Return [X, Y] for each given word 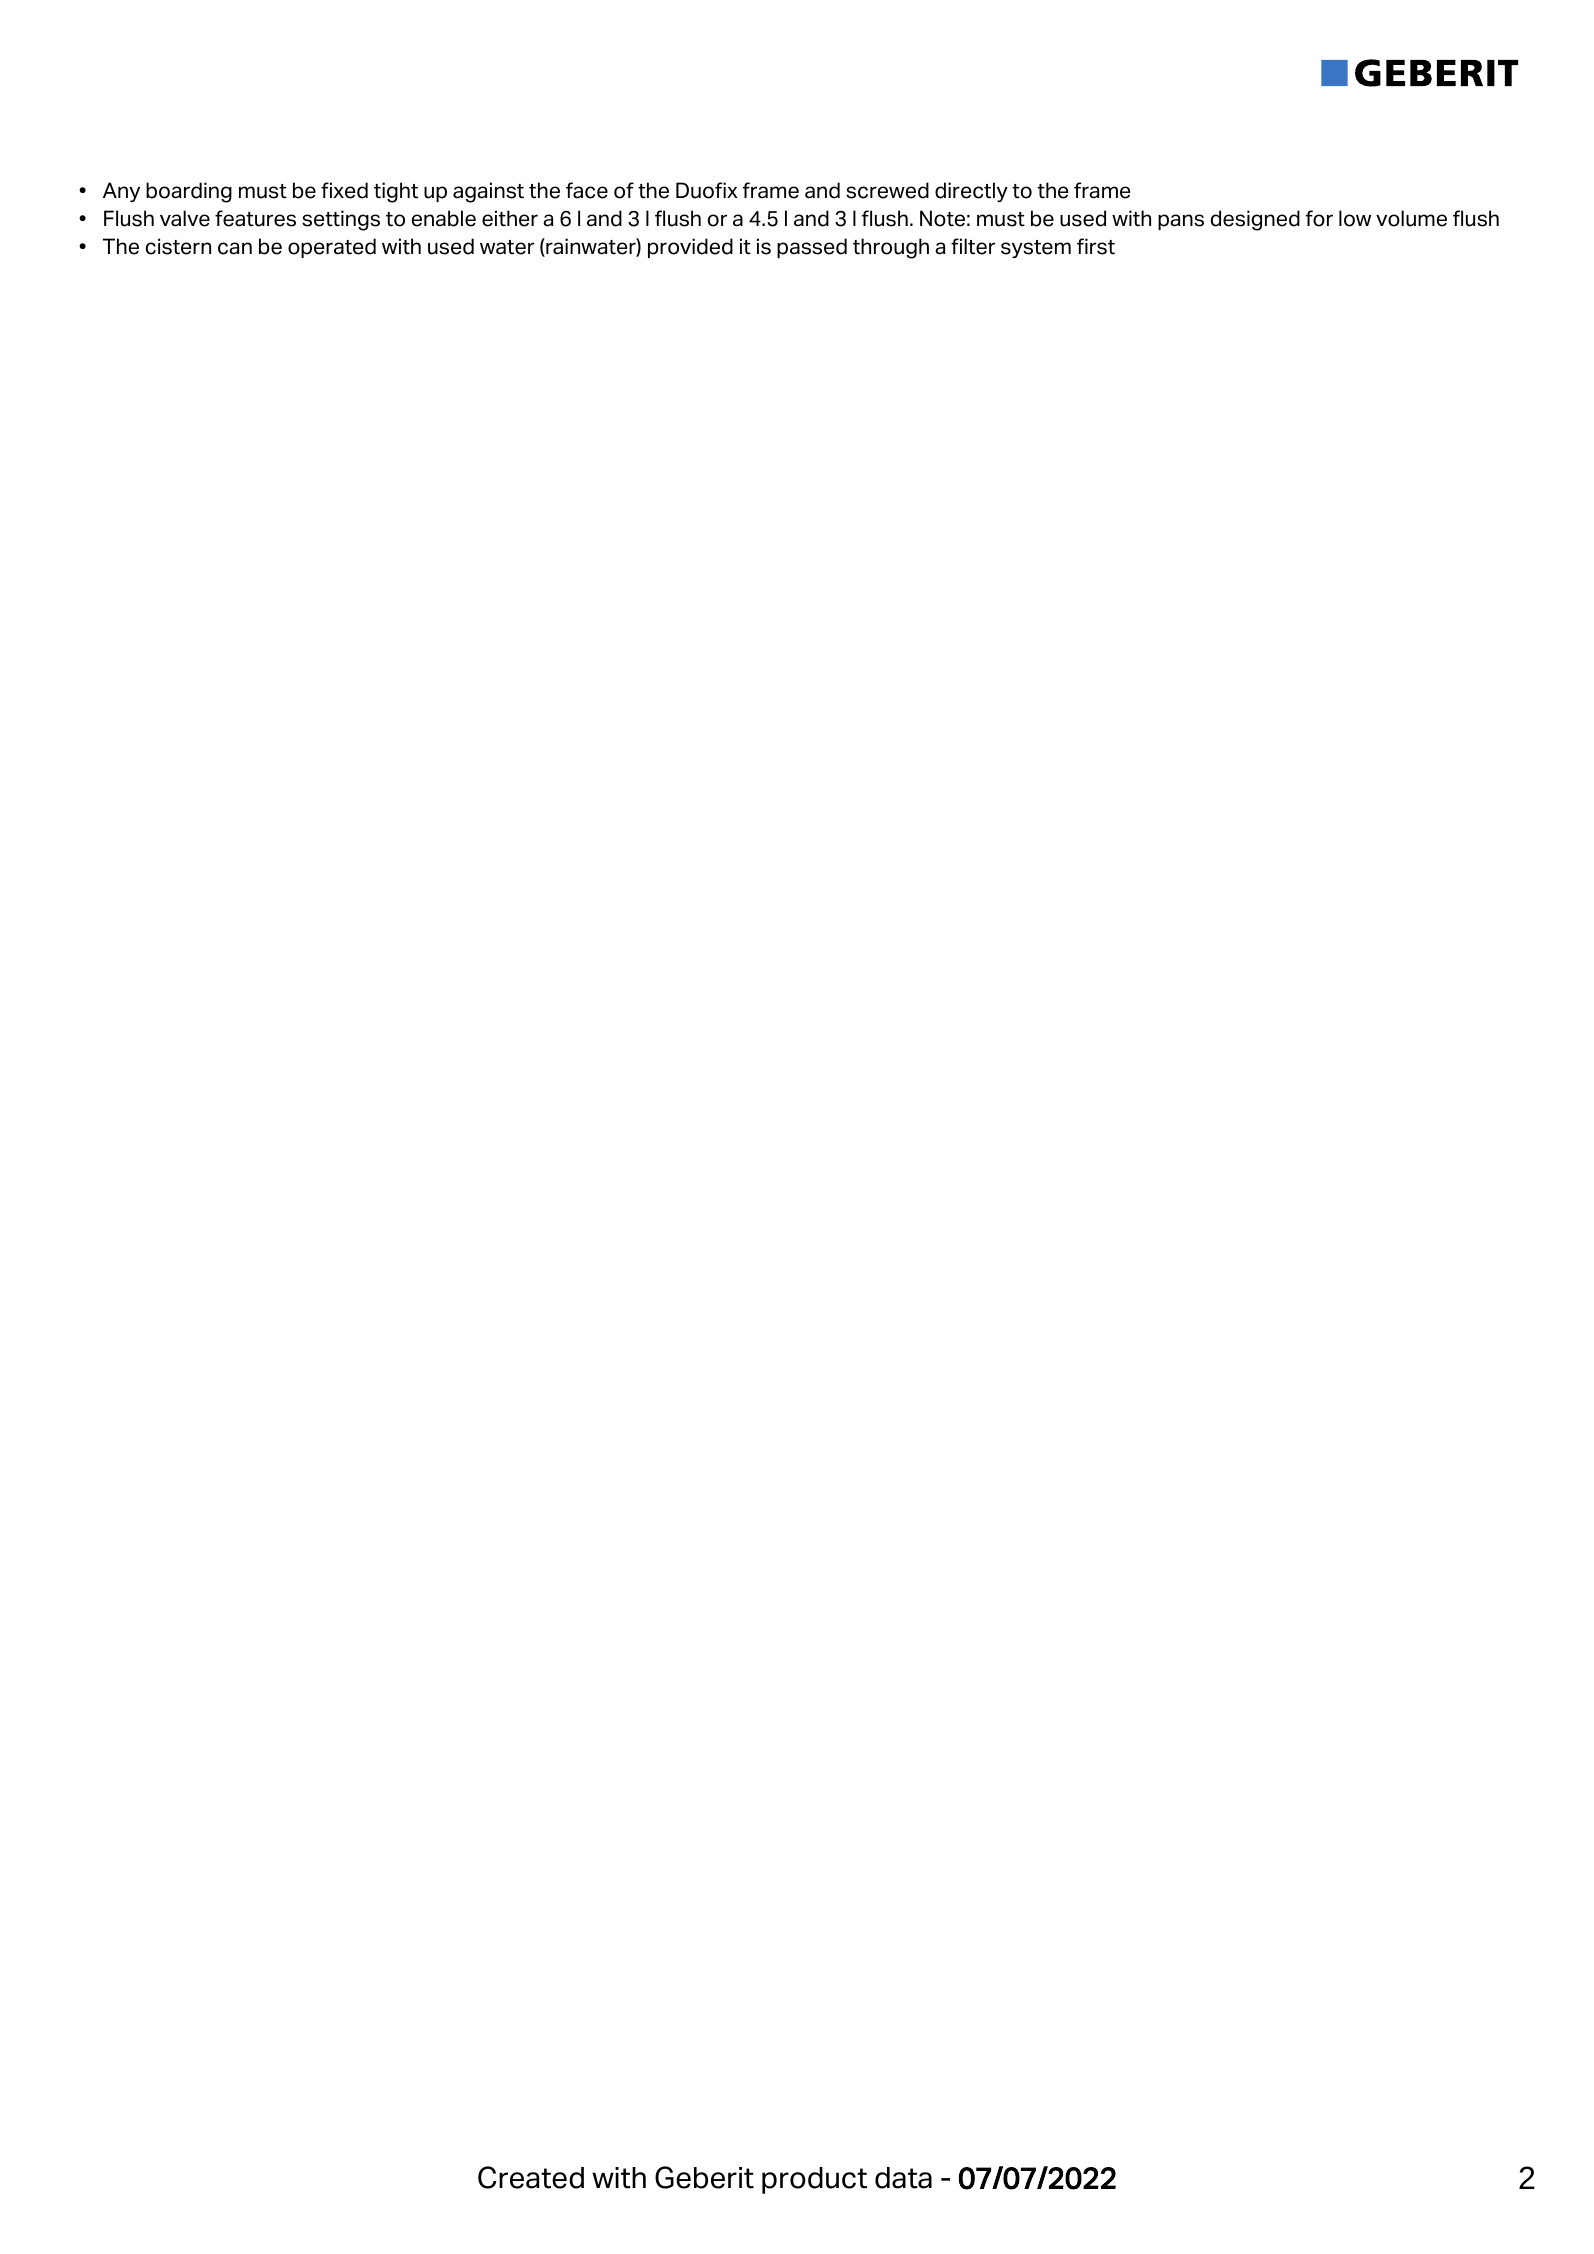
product [814, 2180]
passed [812, 248]
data [903, 2178]
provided [690, 248]
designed [1255, 220]
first [1096, 246]
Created [531, 2177]
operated [332, 248]
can [235, 248]
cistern [178, 246]
